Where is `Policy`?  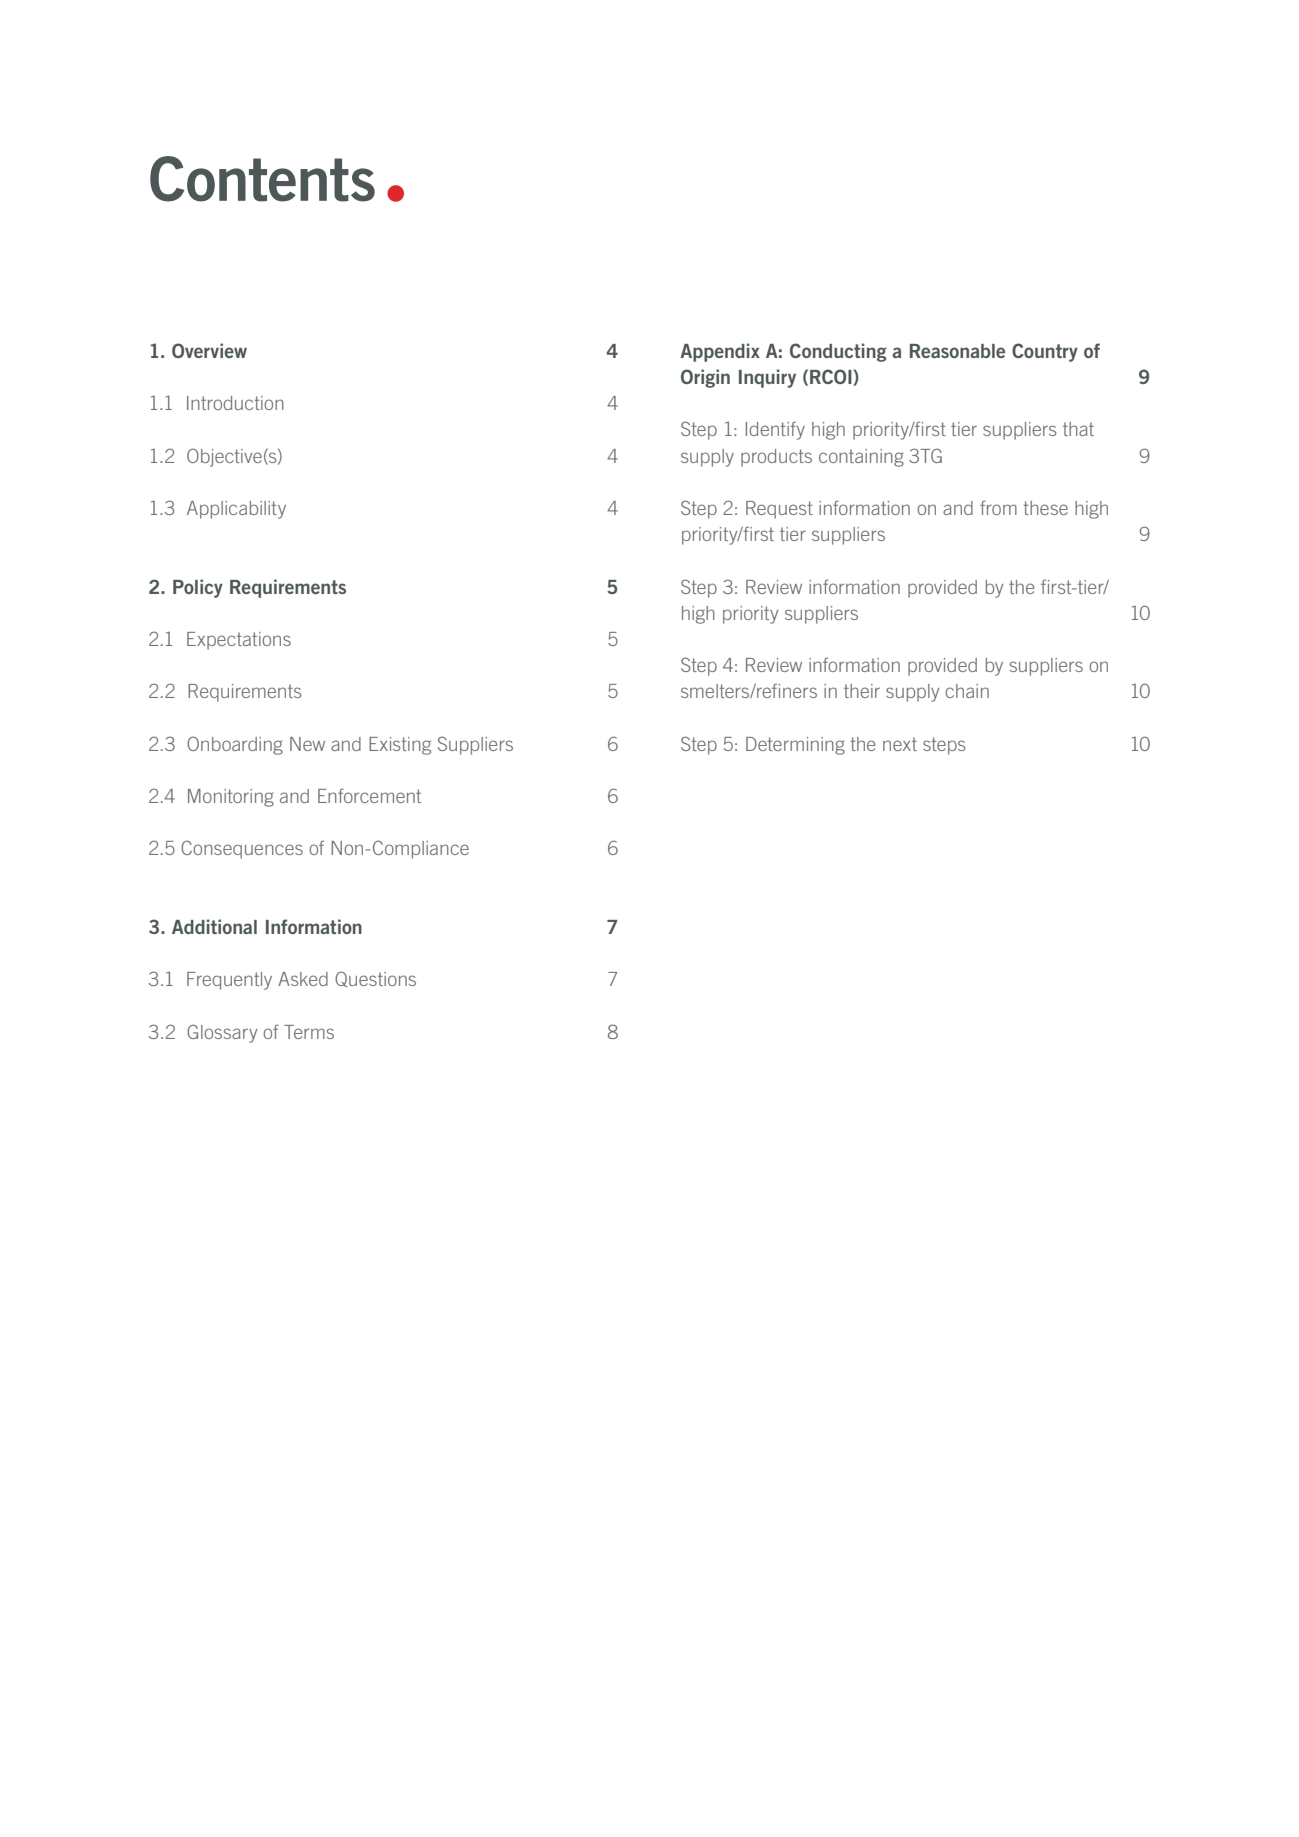
Policy is located at coordinates (198, 588).
